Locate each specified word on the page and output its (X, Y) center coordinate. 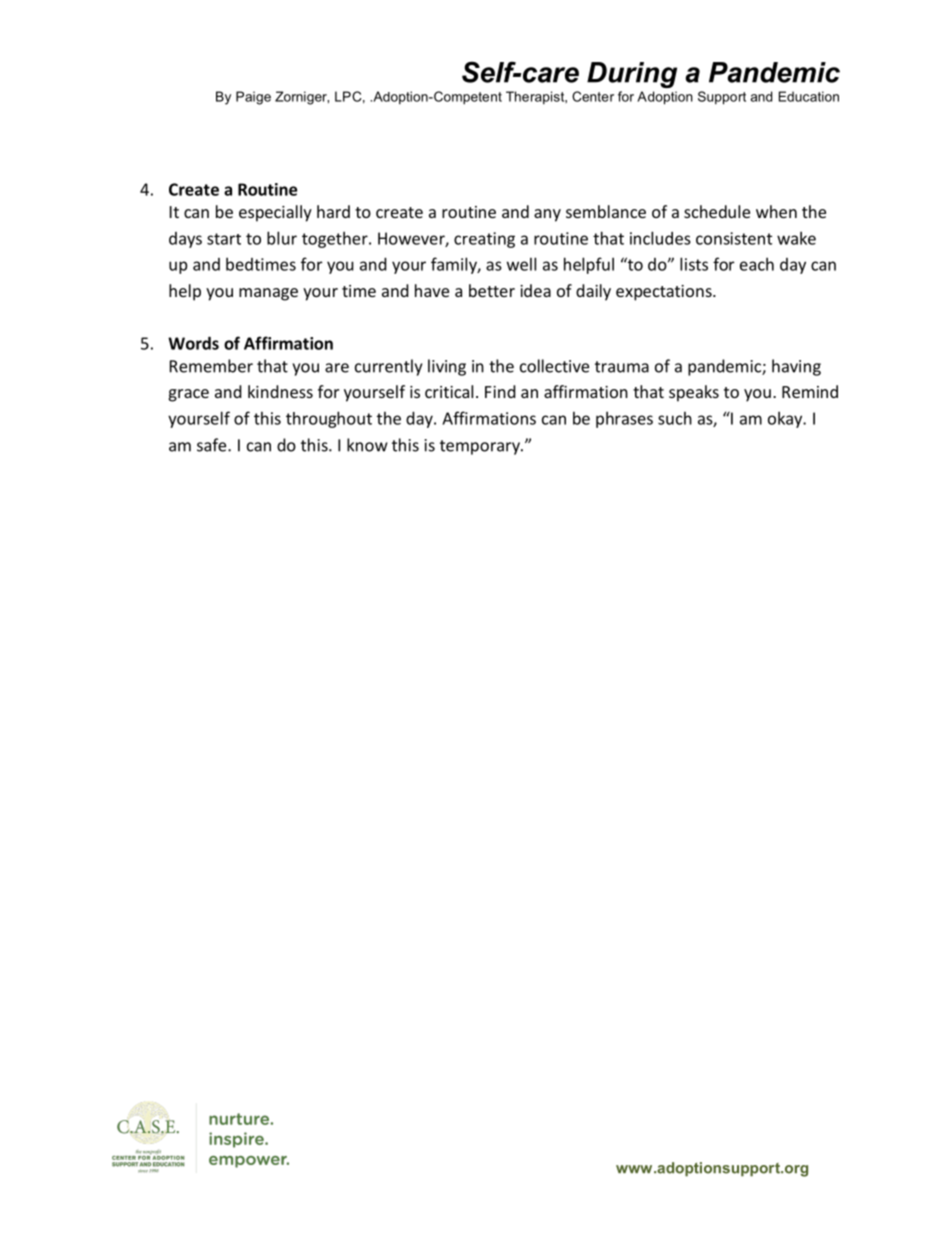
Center (593, 96)
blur (282, 238)
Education (809, 96)
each (757, 264)
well (521, 264)
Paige (253, 98)
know (367, 445)
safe (213, 445)
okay (786, 419)
